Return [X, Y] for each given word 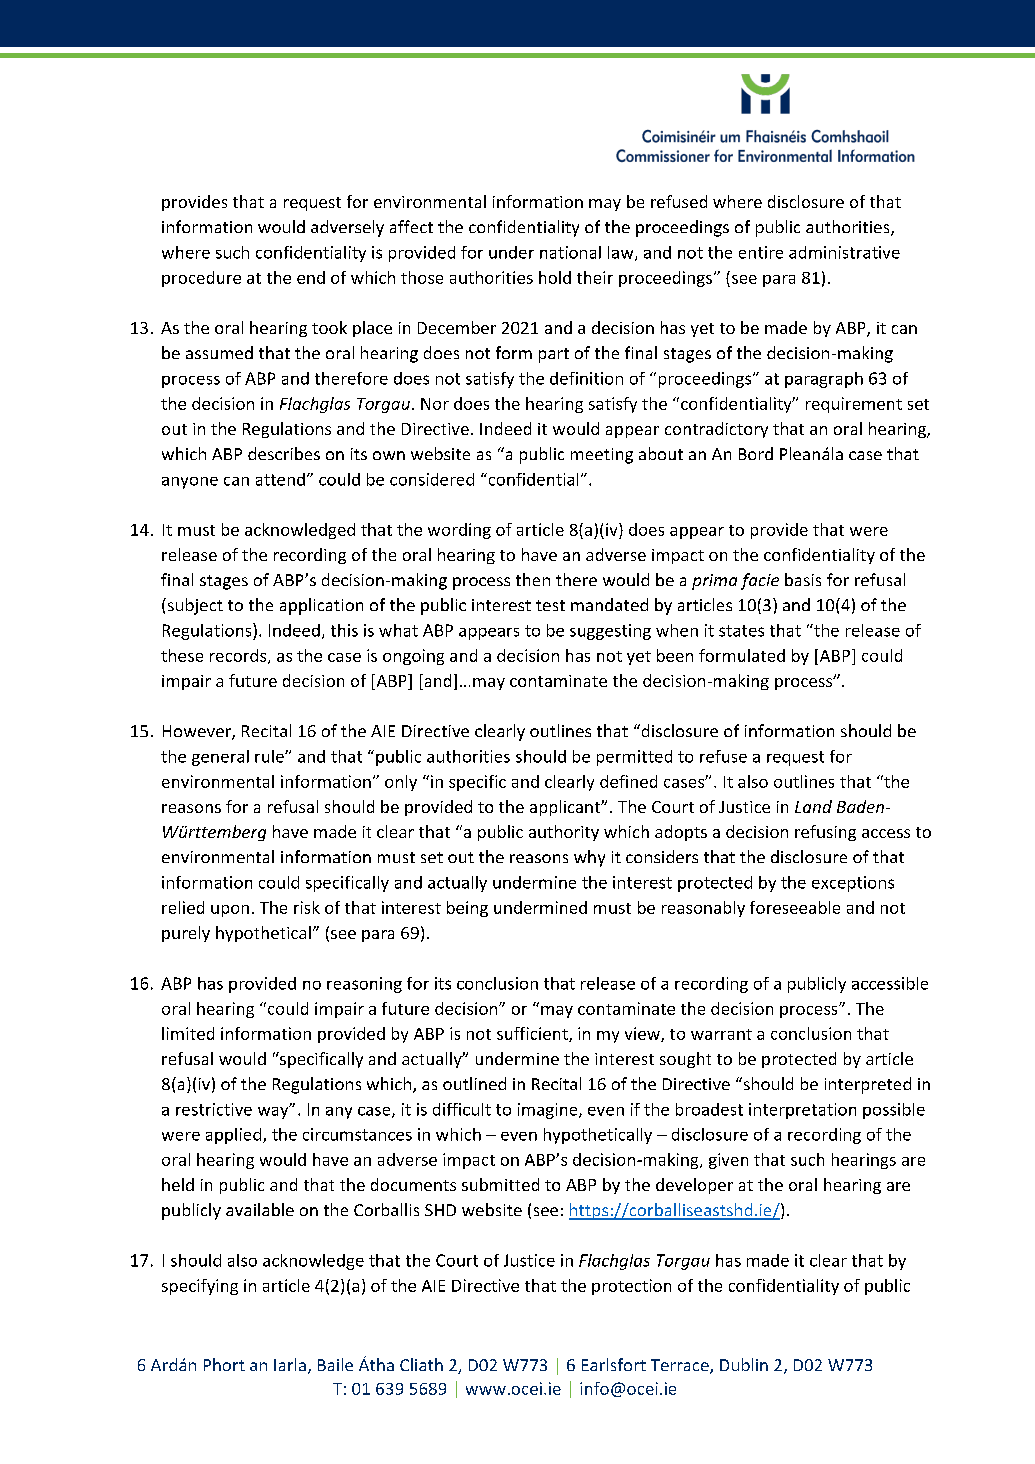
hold [555, 277]
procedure [201, 279]
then [533, 579]
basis [803, 579]
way [274, 1111]
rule [270, 756]
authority [564, 833]
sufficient [533, 1034]
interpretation [802, 1111]
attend [280, 479]
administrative [844, 252]
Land [813, 806]
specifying [200, 1287]
